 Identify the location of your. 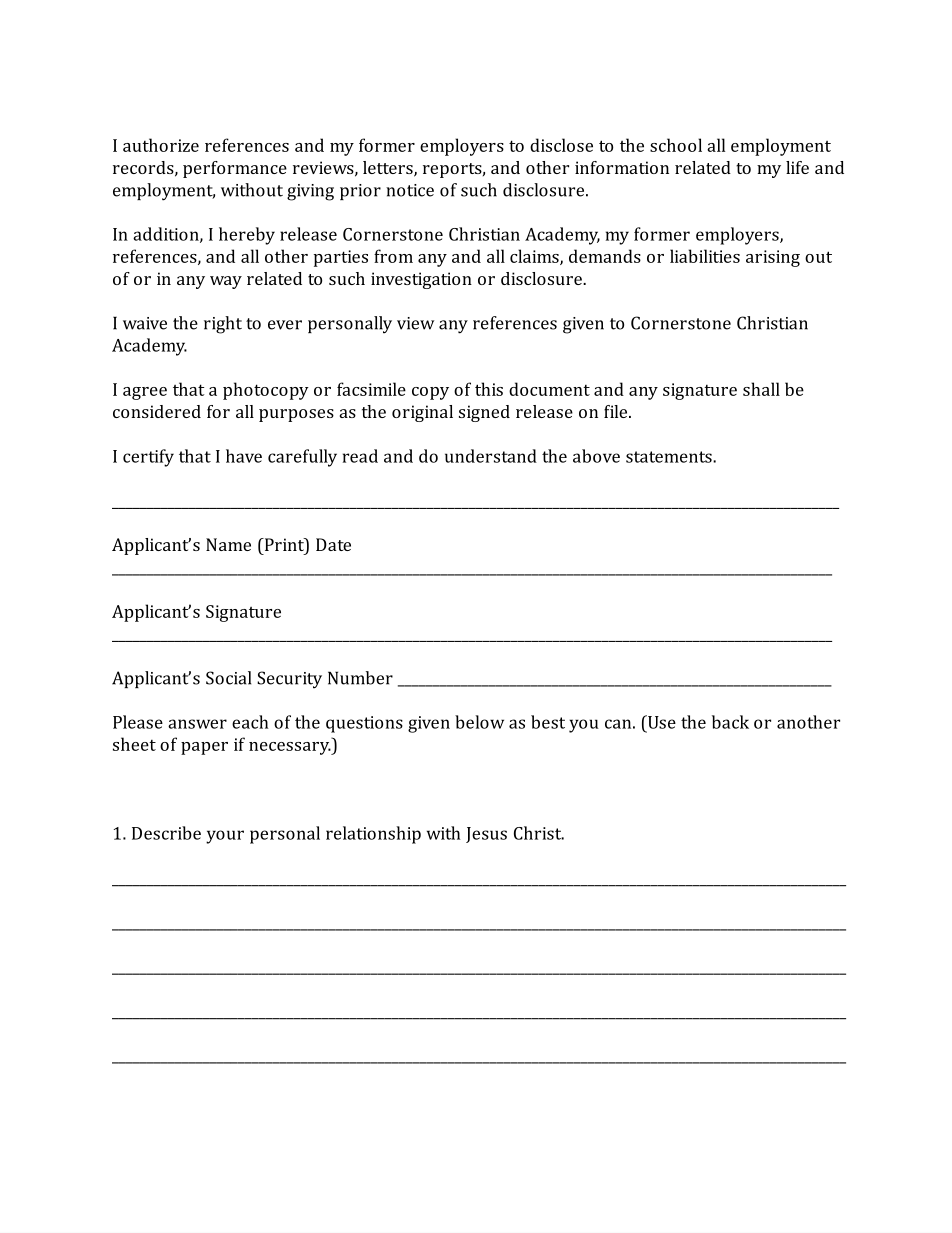
(225, 837).
